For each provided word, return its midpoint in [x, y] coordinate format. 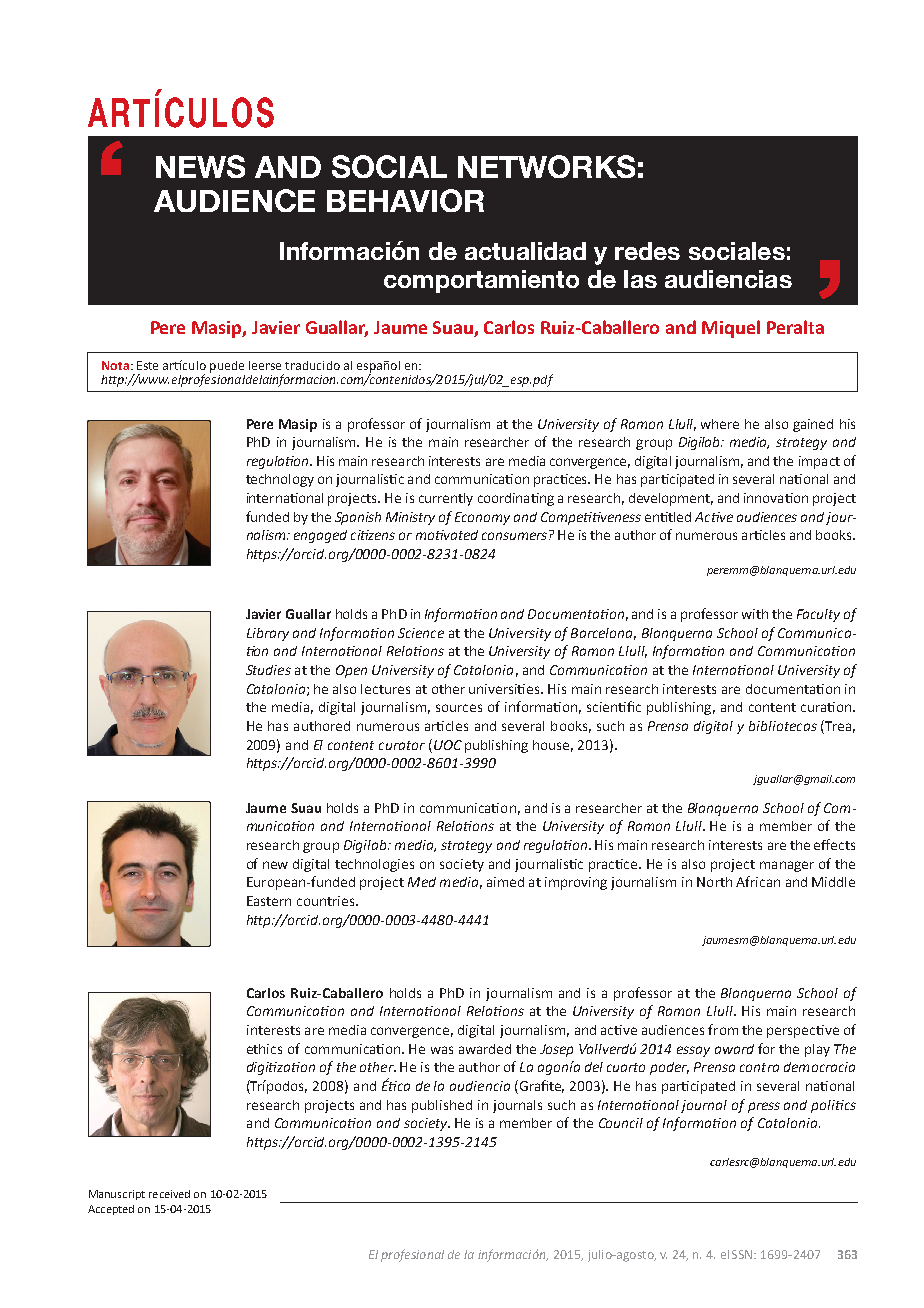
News [200, 166]
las [640, 279]
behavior [405, 200]
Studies [268, 670]
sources [459, 708]
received [169, 1194]
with [755, 614]
